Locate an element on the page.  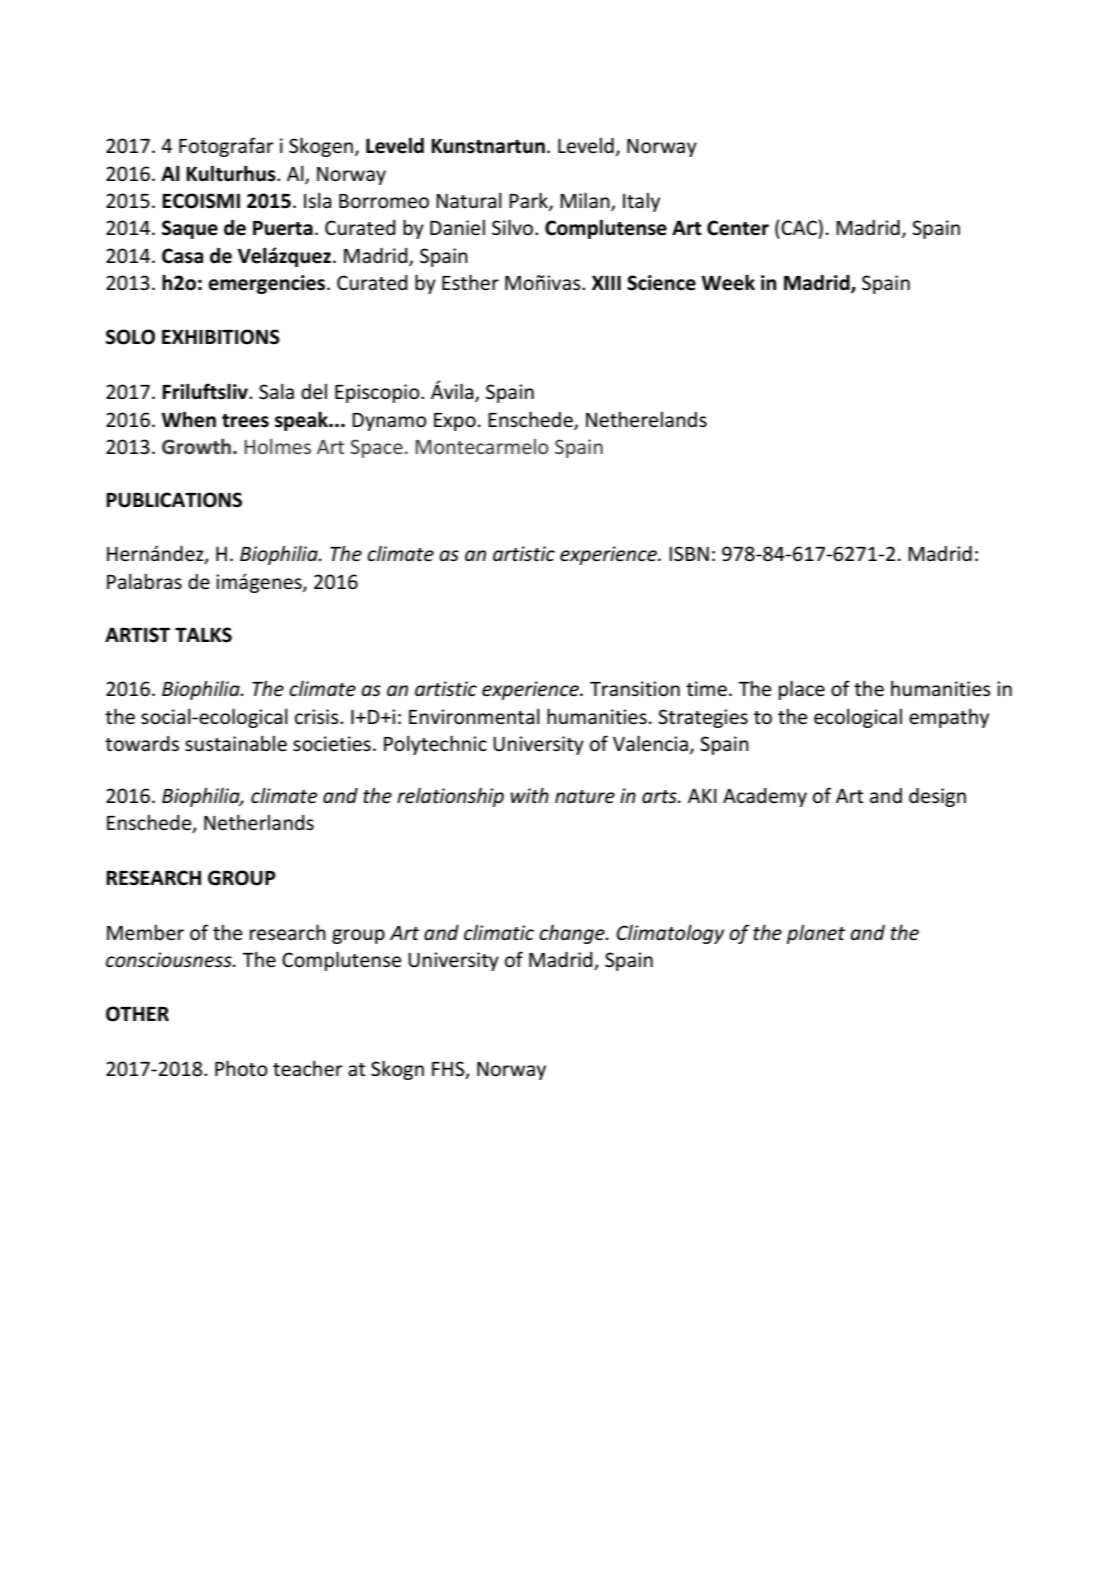
Environmental is located at coordinates (474, 717).
